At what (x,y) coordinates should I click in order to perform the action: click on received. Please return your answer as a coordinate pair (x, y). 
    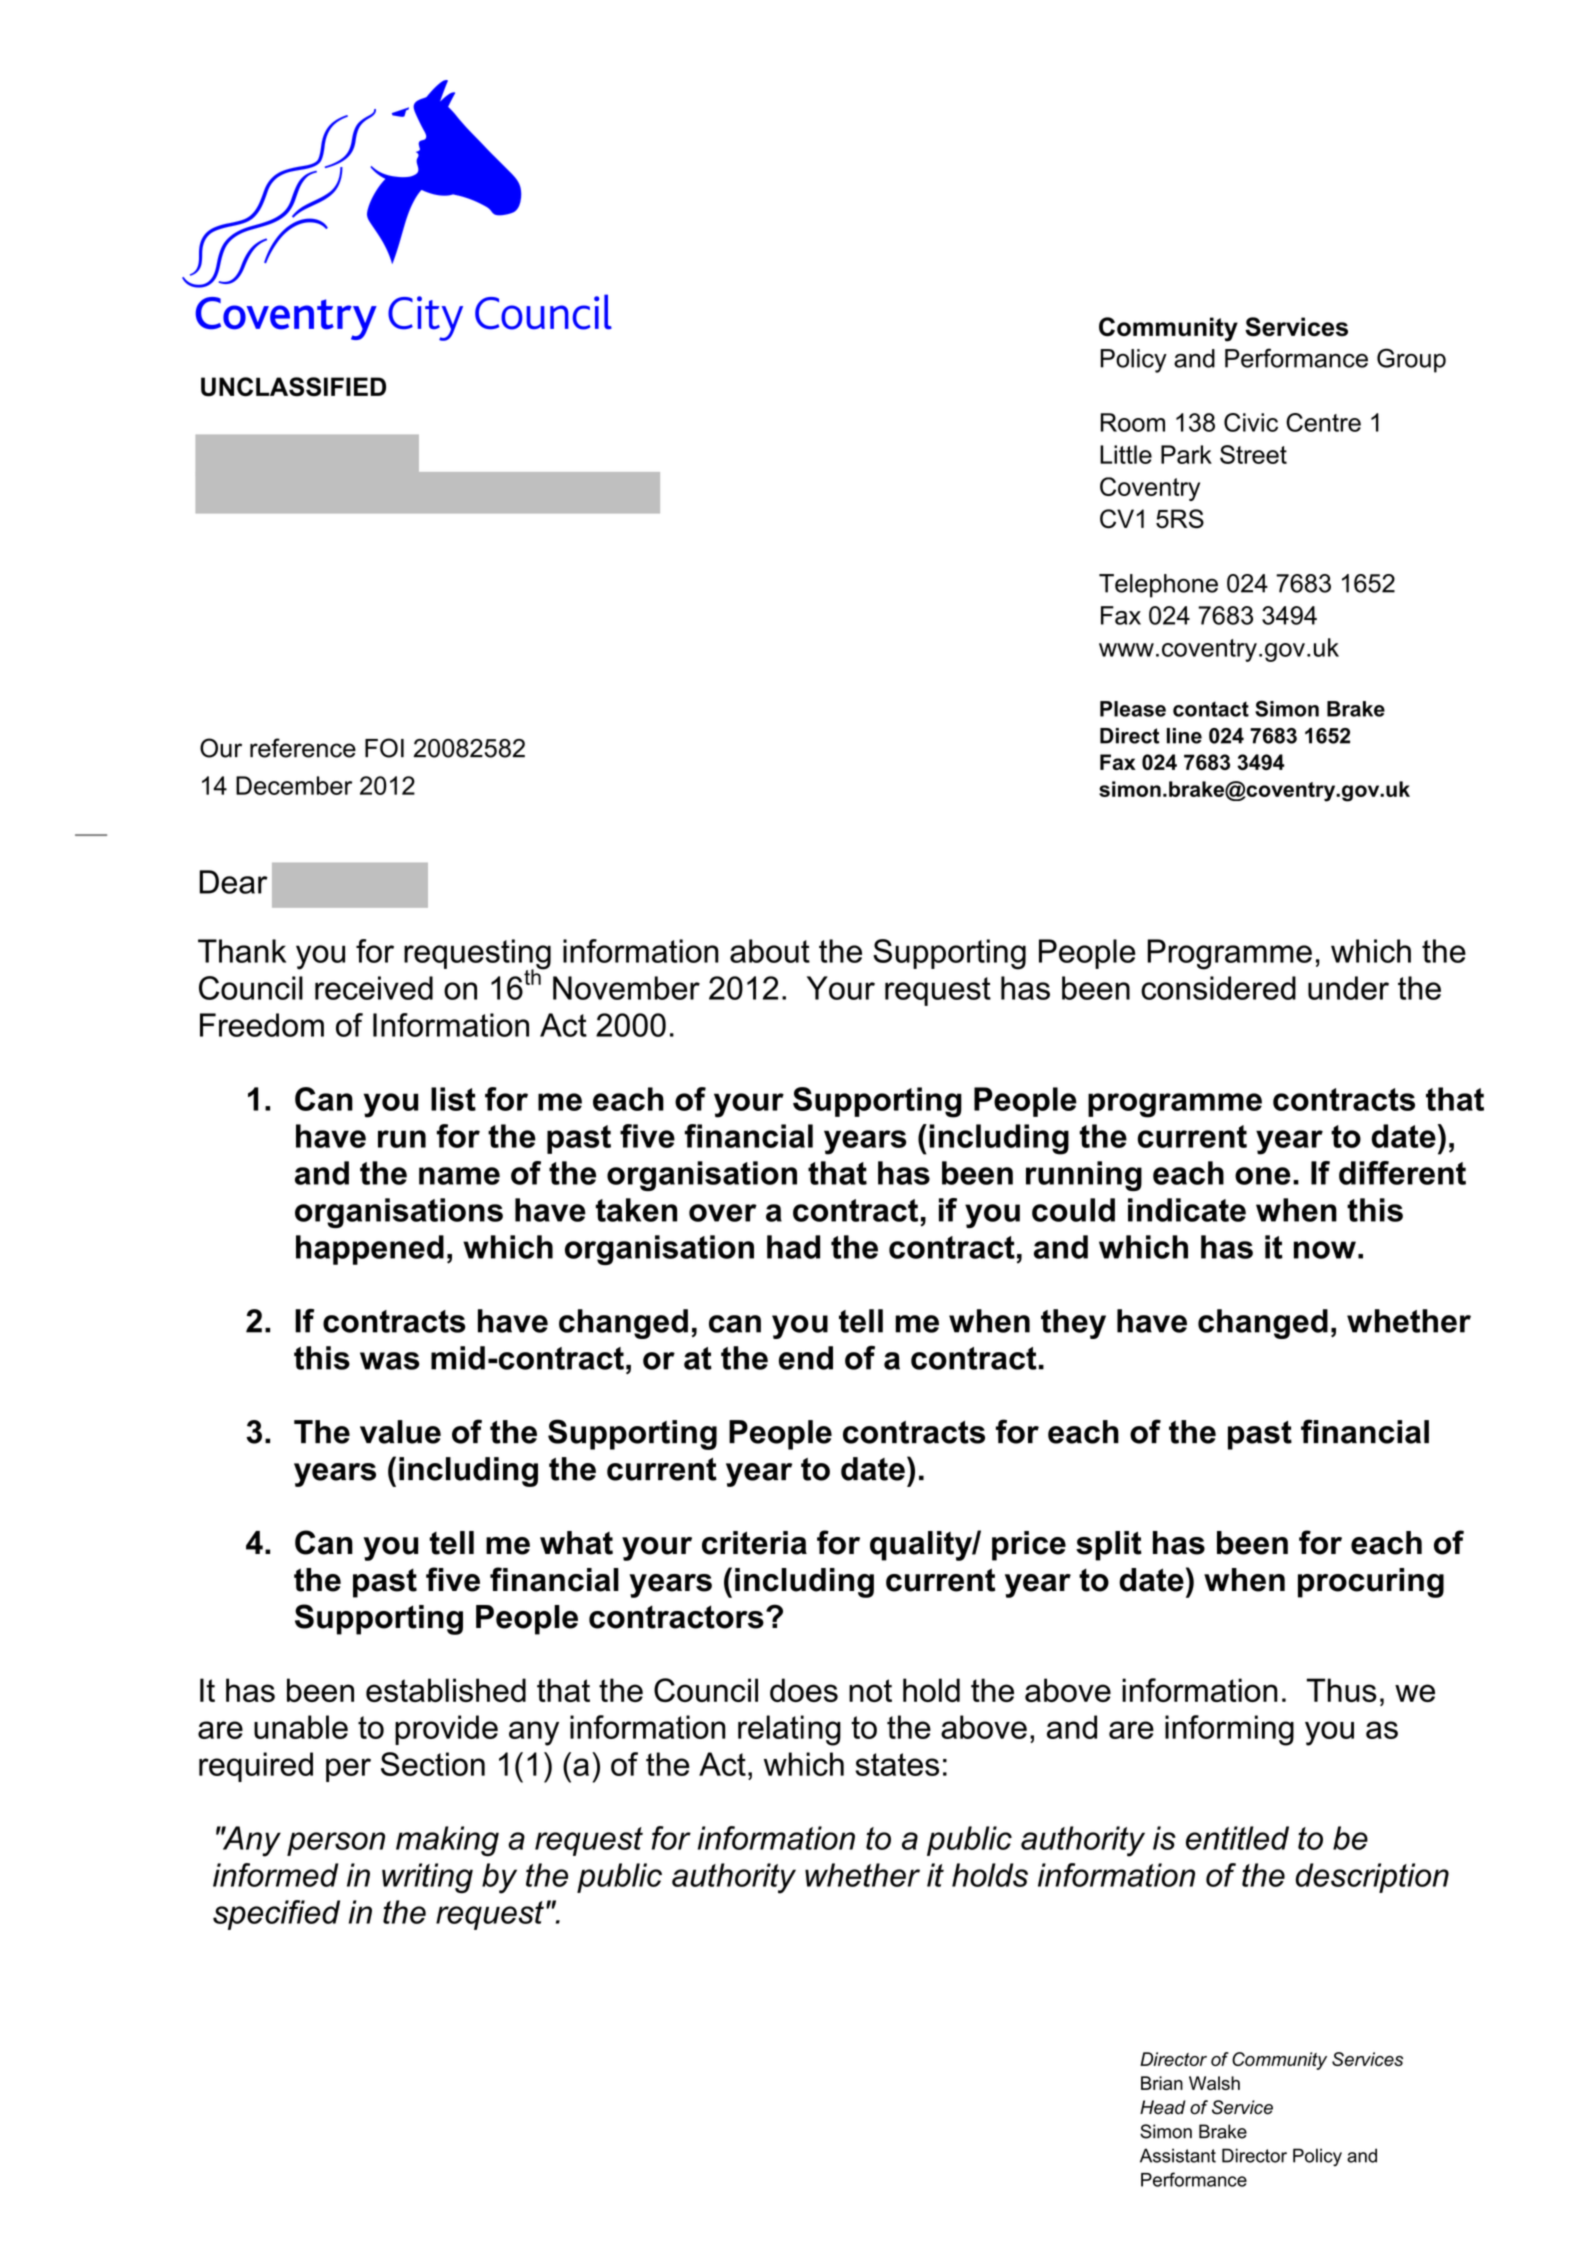
    Looking at the image, I should click on (374, 988).
